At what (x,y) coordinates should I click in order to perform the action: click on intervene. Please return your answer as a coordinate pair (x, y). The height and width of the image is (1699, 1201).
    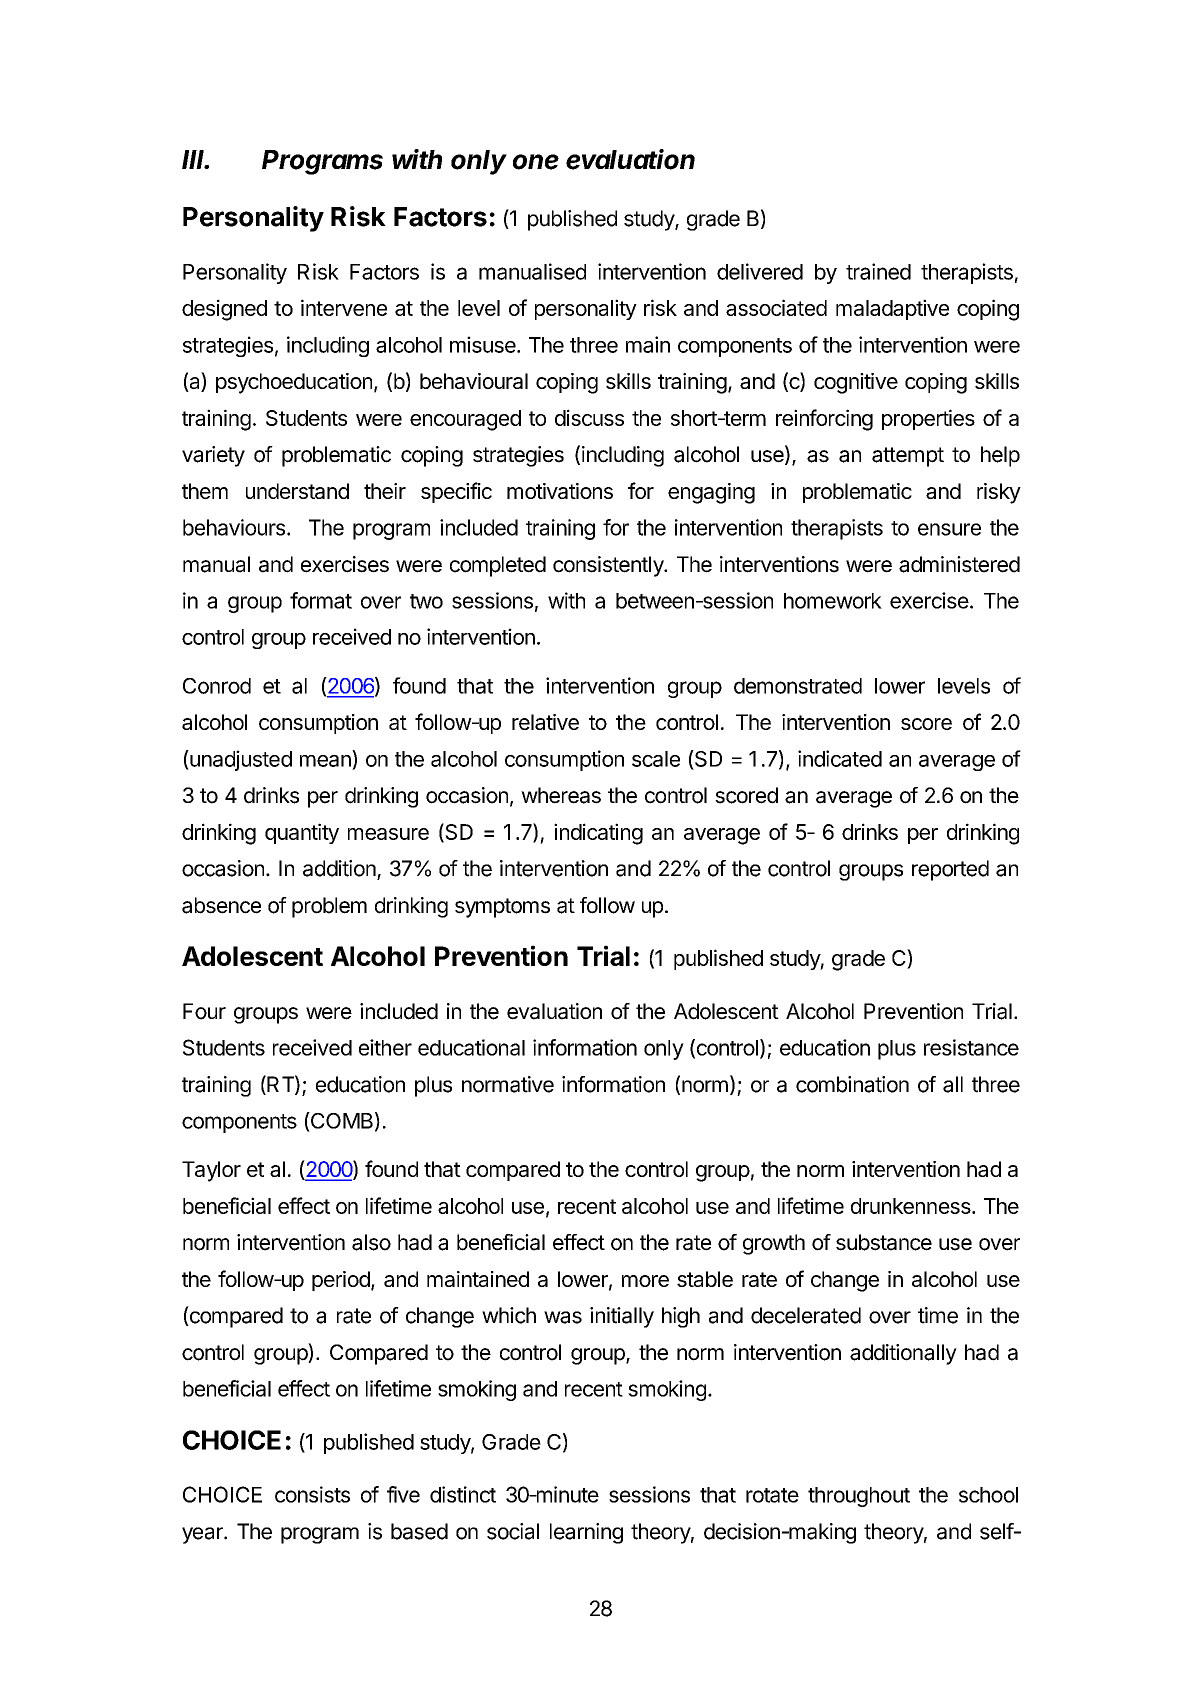
    Looking at the image, I should click on (344, 307).
